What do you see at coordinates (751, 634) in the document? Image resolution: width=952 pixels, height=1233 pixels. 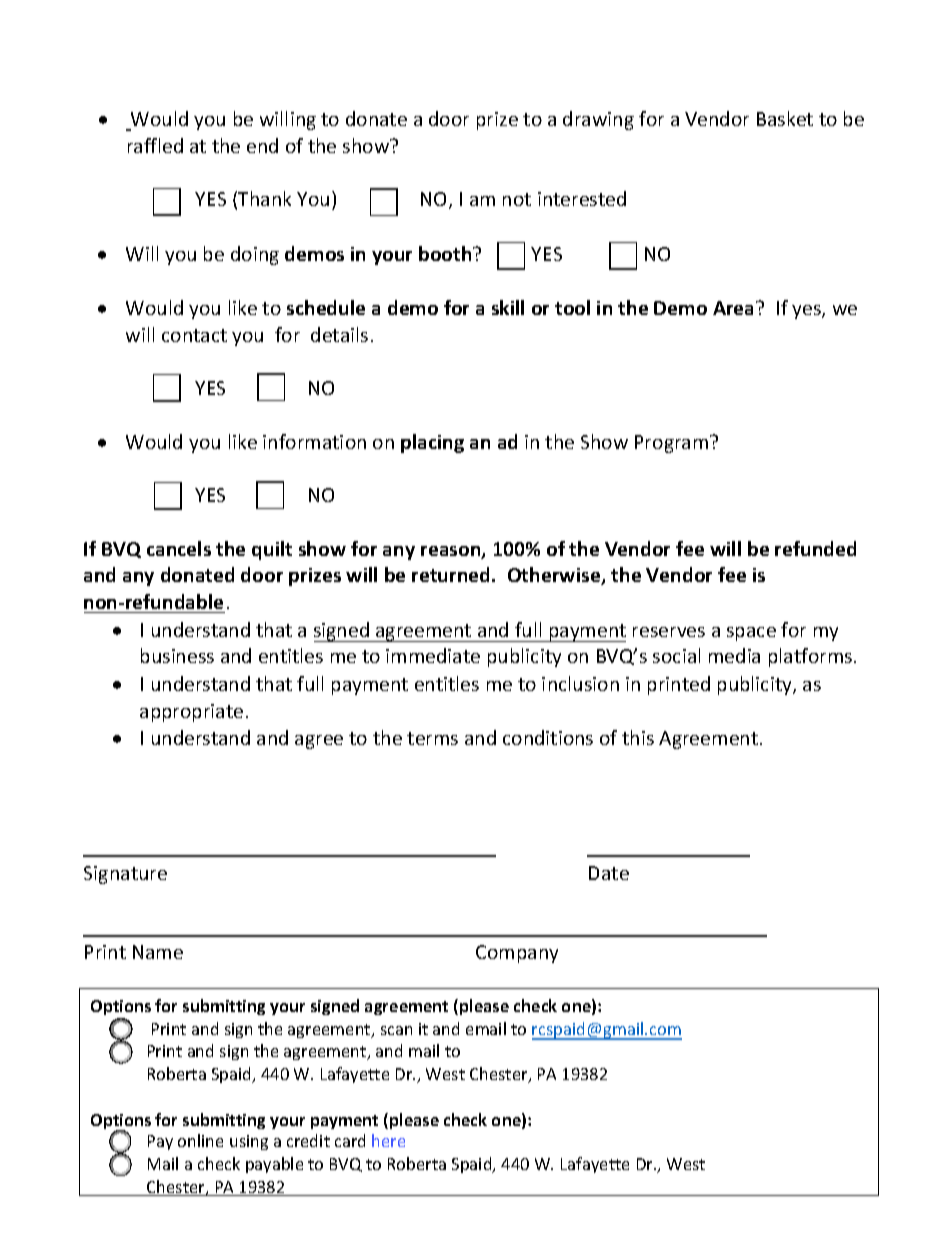 I see `space` at bounding box center [751, 634].
